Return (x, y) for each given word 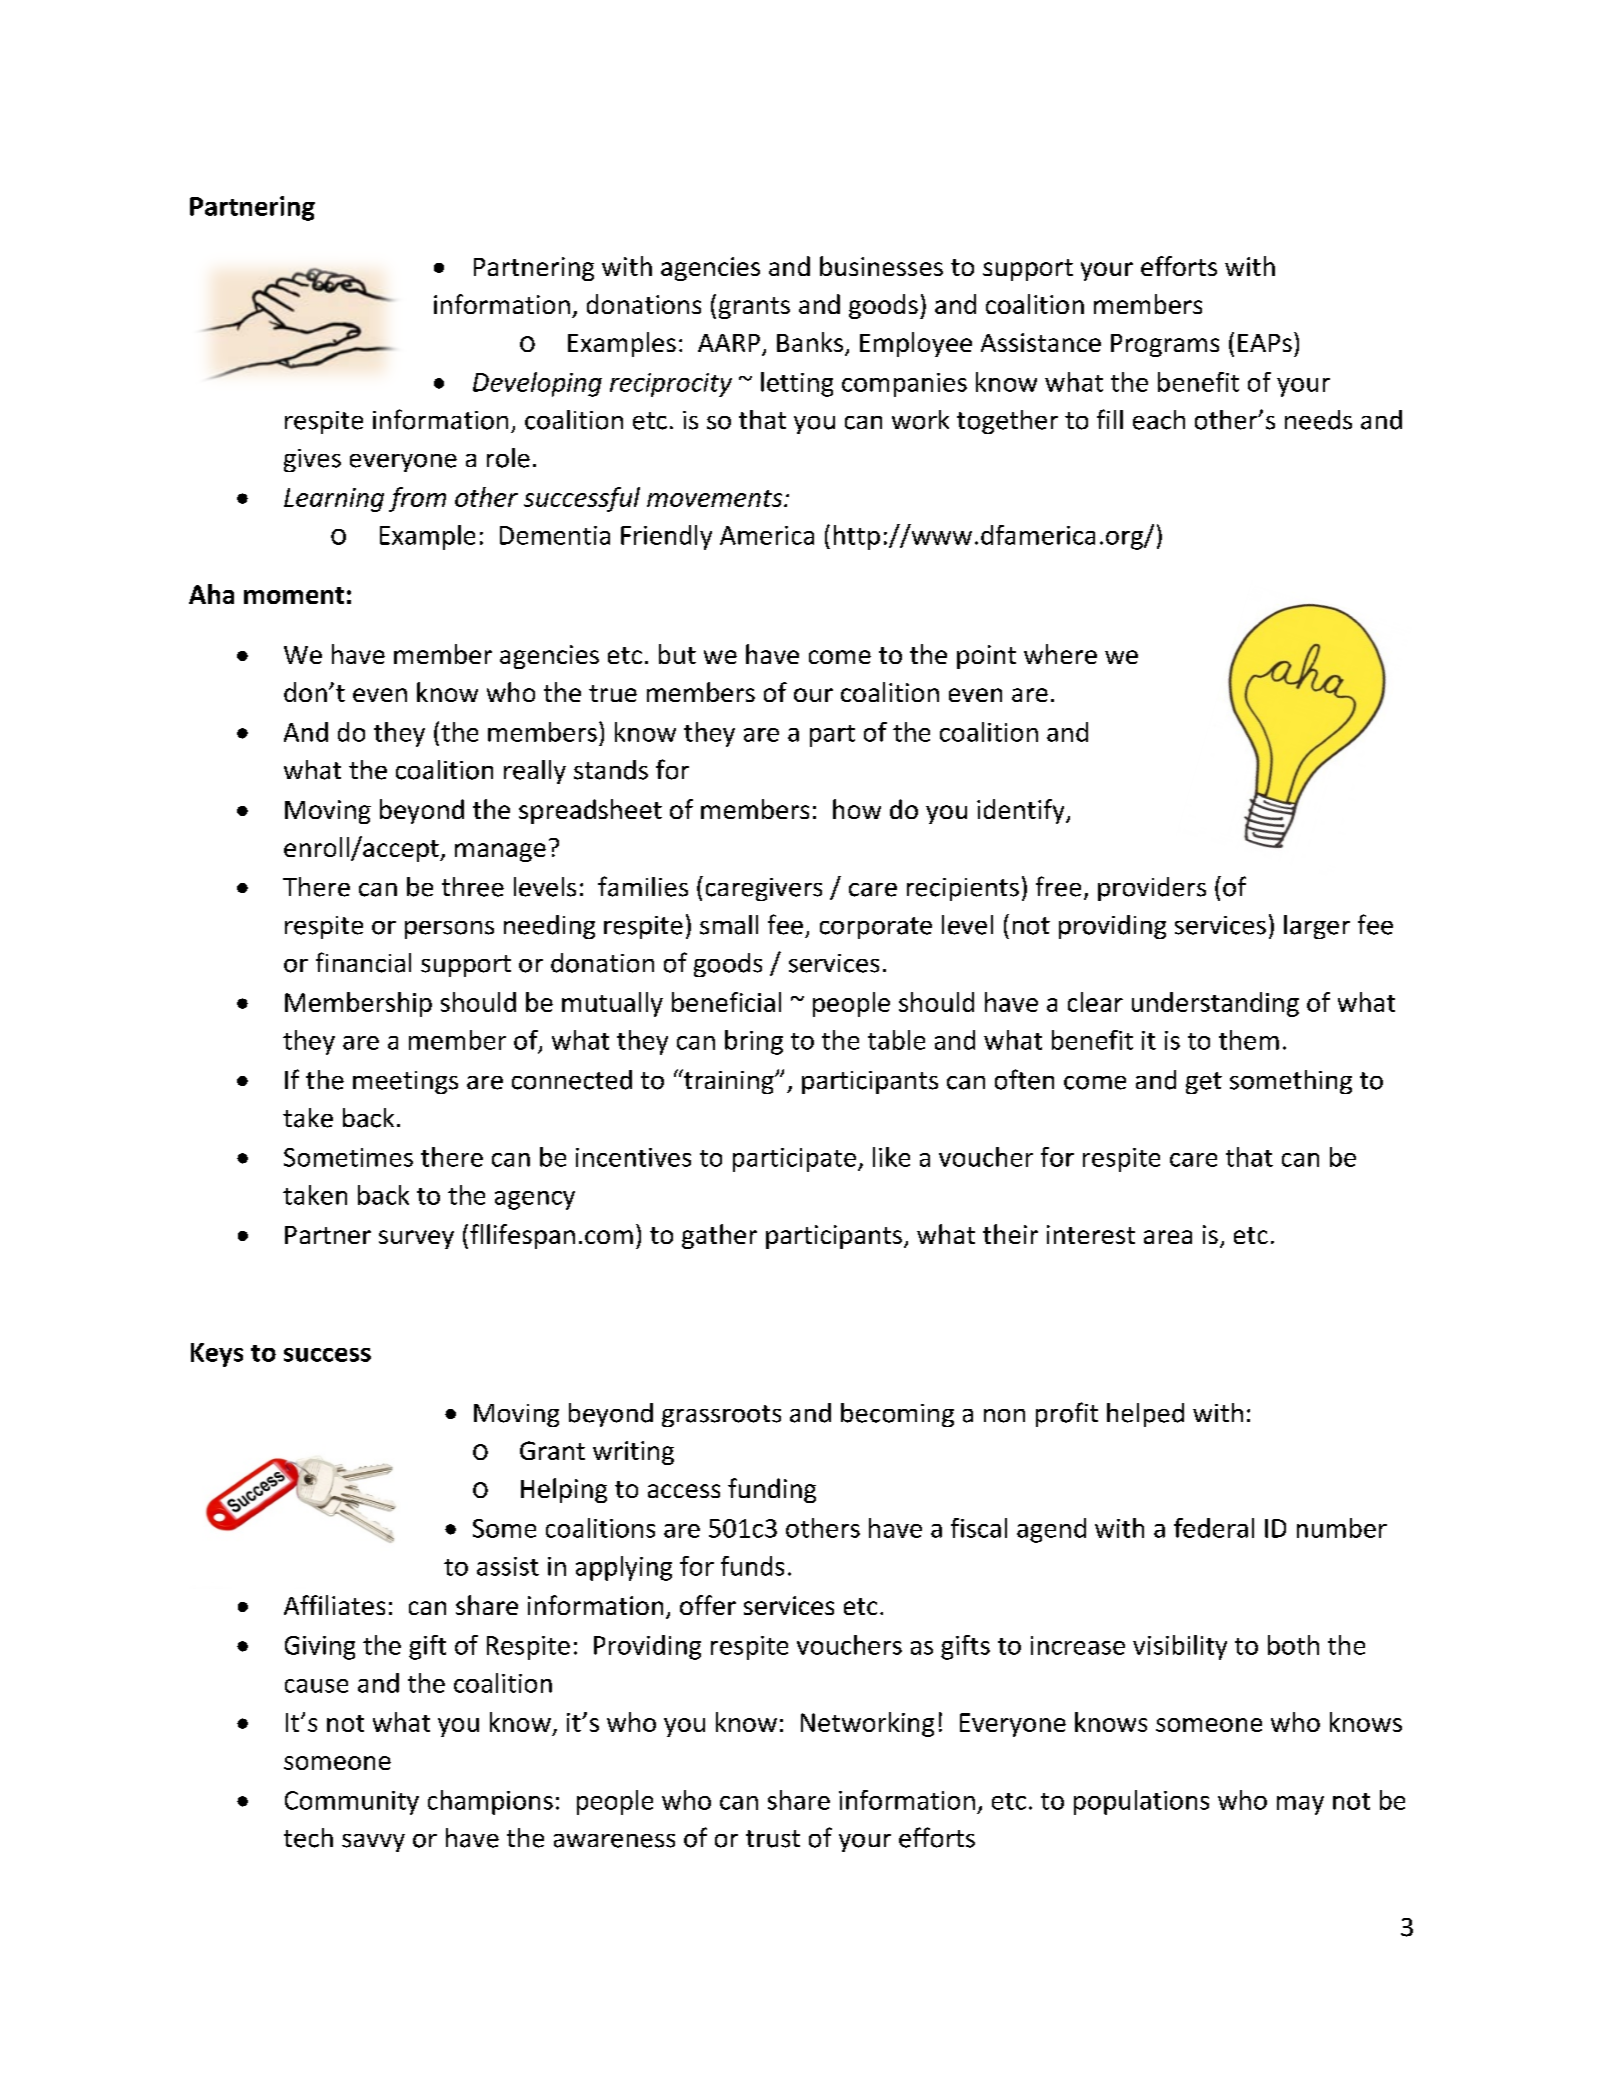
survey (416, 1239)
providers (1152, 889)
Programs (1165, 345)
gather (719, 1236)
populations (1141, 1802)
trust (773, 1839)
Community (352, 1803)
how (857, 809)
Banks (811, 343)
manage (500, 852)
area (1168, 1237)
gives (312, 460)
